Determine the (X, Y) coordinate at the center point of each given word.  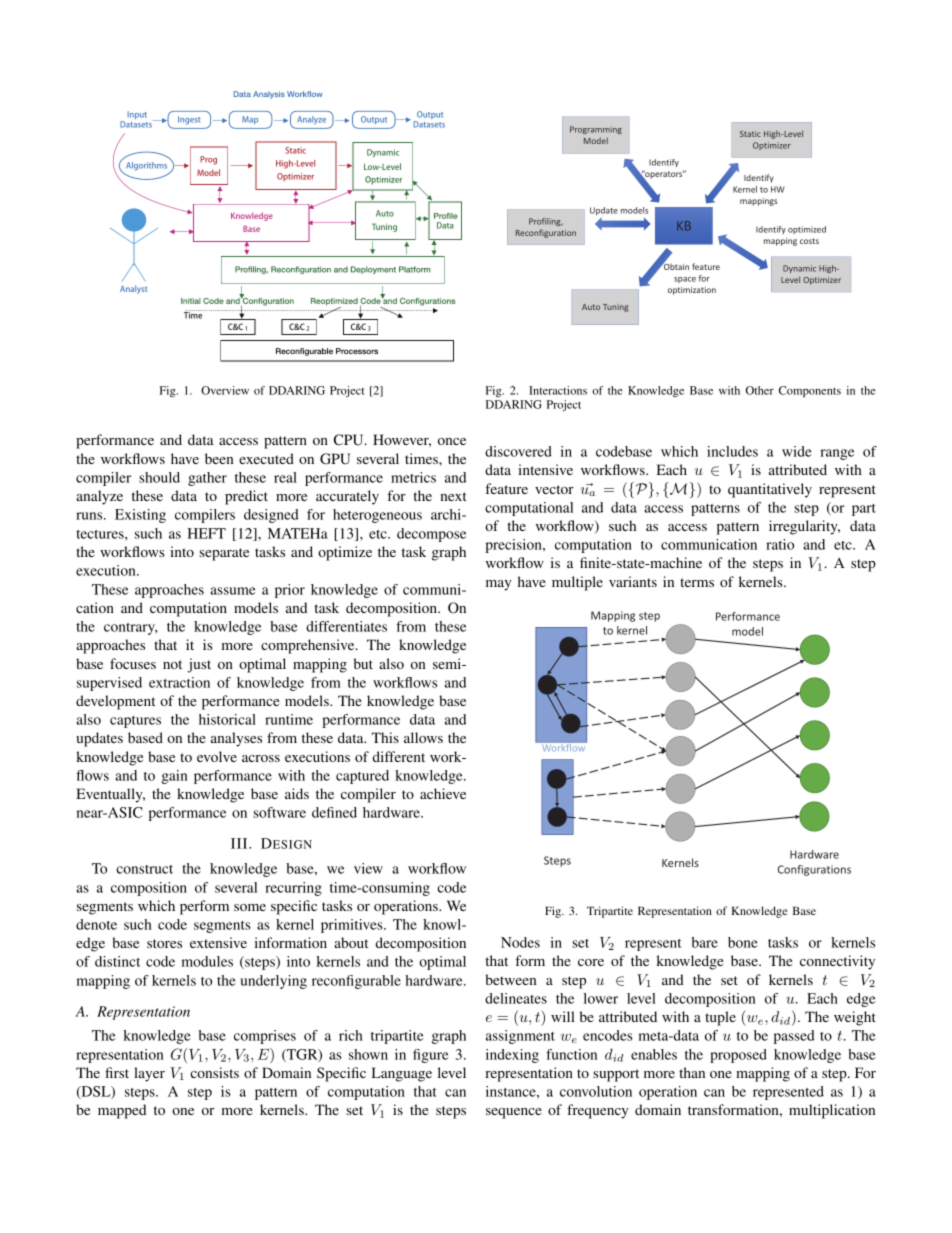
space (685, 280)
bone (743, 942)
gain (174, 777)
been (219, 458)
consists (214, 1072)
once (452, 441)
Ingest (189, 120)
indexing (512, 1056)
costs (809, 241)
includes (732, 451)
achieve (443, 793)
